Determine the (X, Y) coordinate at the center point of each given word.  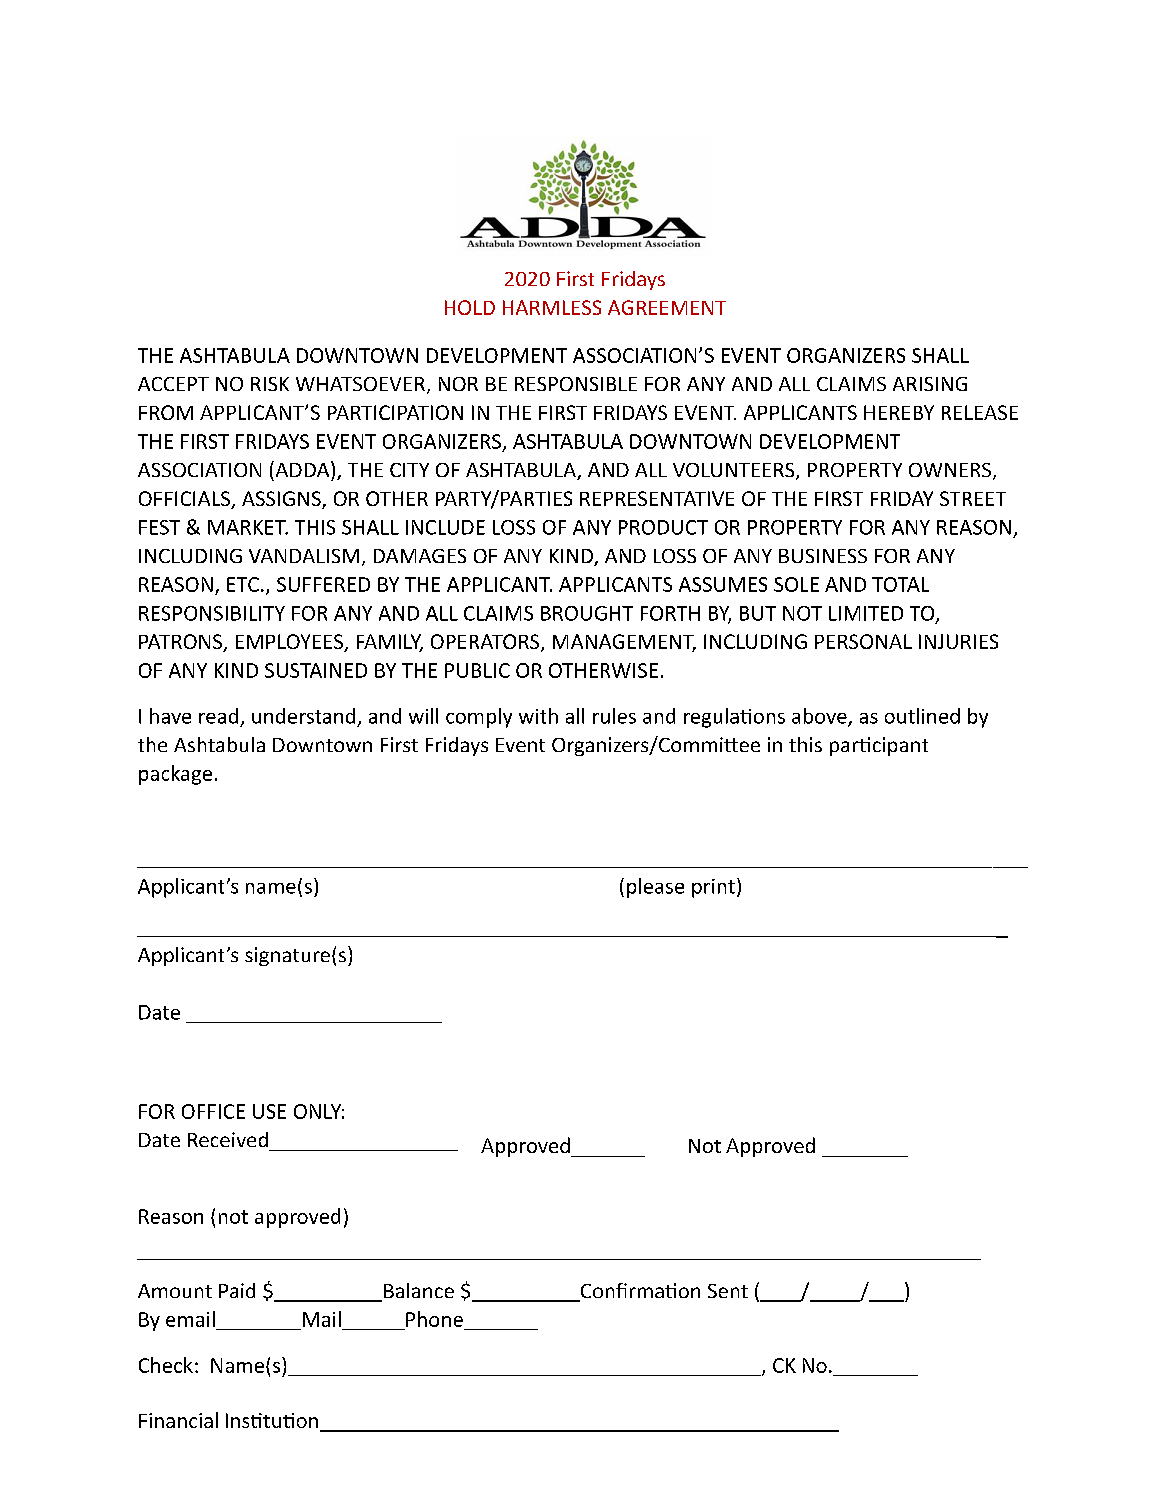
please (655, 888)
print (713, 888)
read (218, 716)
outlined (922, 716)
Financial (178, 1420)
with (538, 716)
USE (269, 1111)
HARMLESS (552, 307)
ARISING (930, 384)
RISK (270, 384)
